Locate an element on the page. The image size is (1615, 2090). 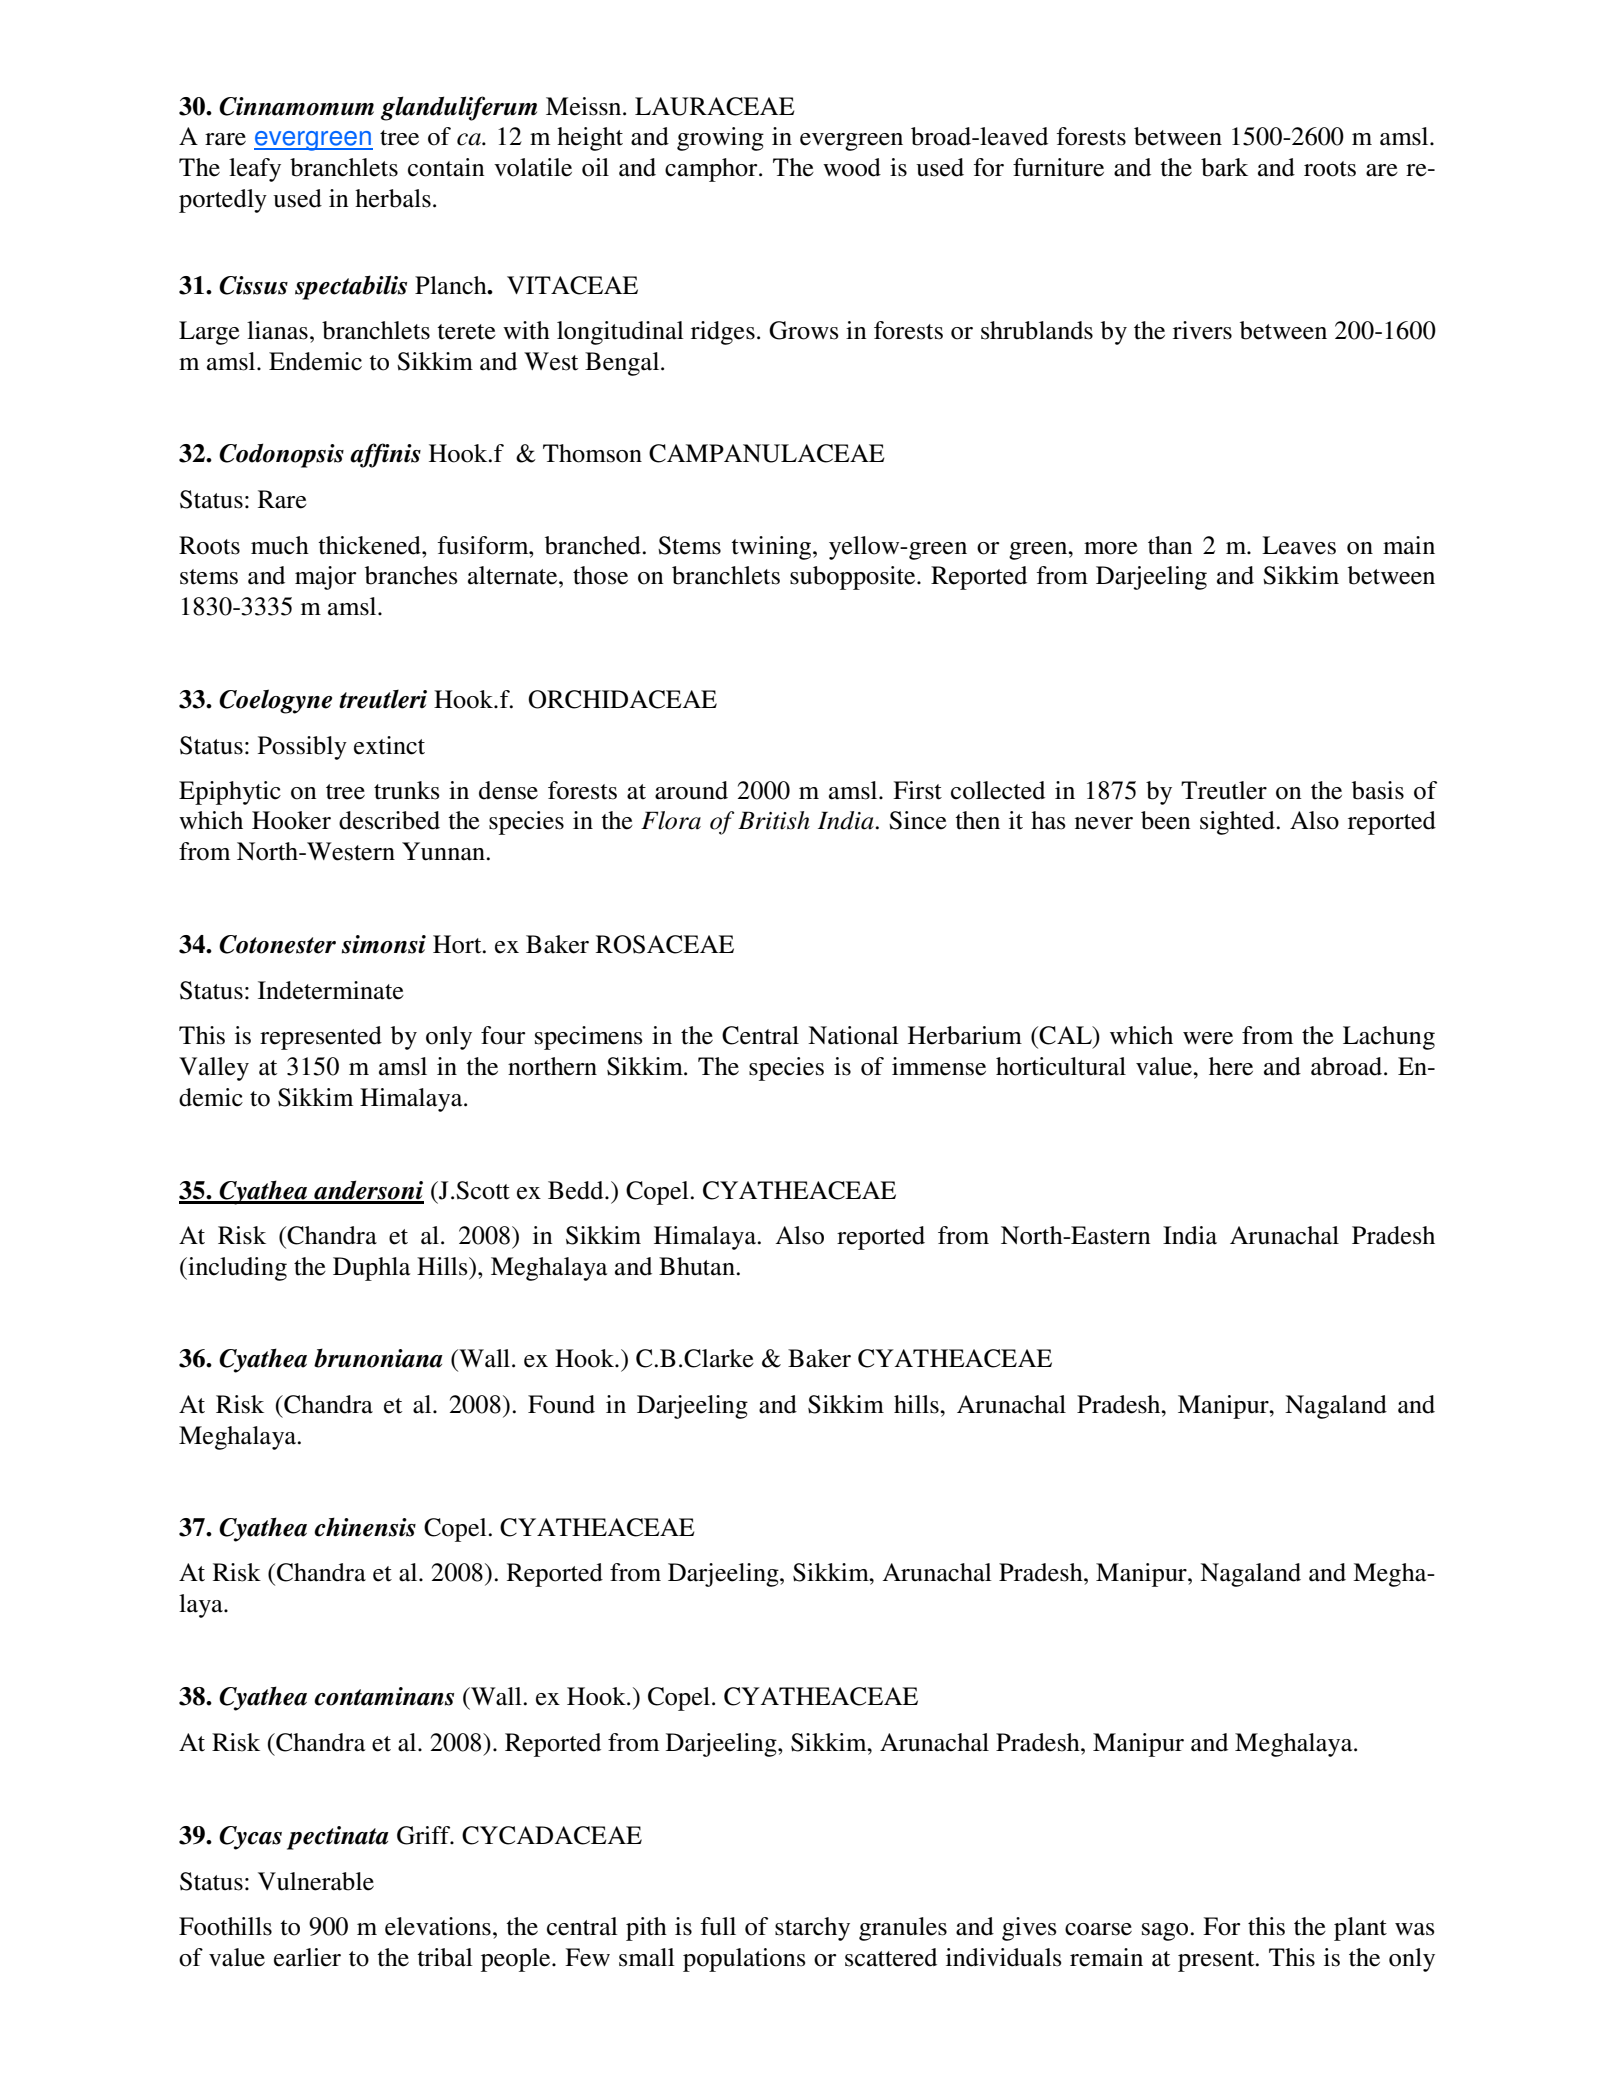
major is located at coordinates (325, 578).
